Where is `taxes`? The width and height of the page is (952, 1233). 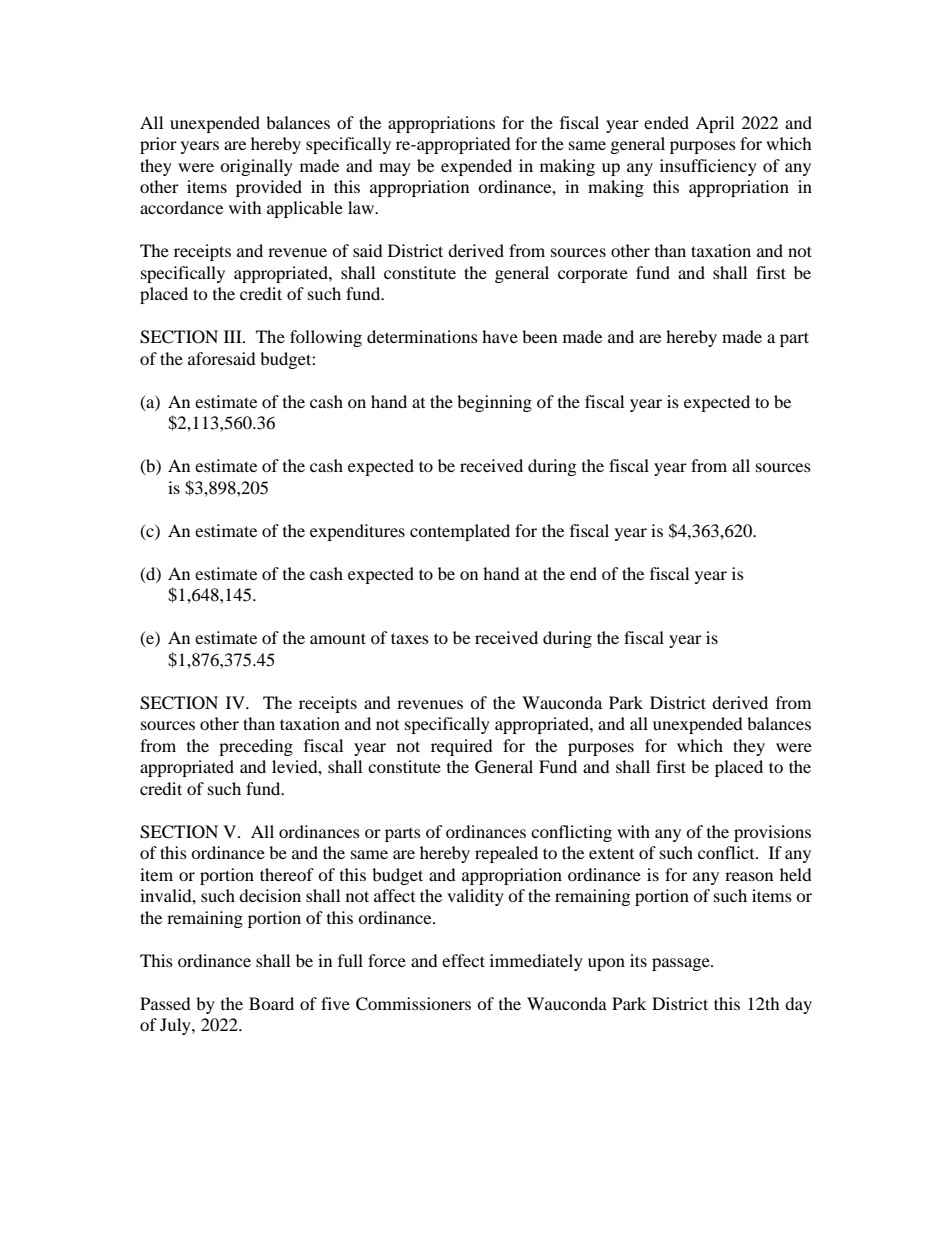 taxes is located at coordinates (410, 638).
